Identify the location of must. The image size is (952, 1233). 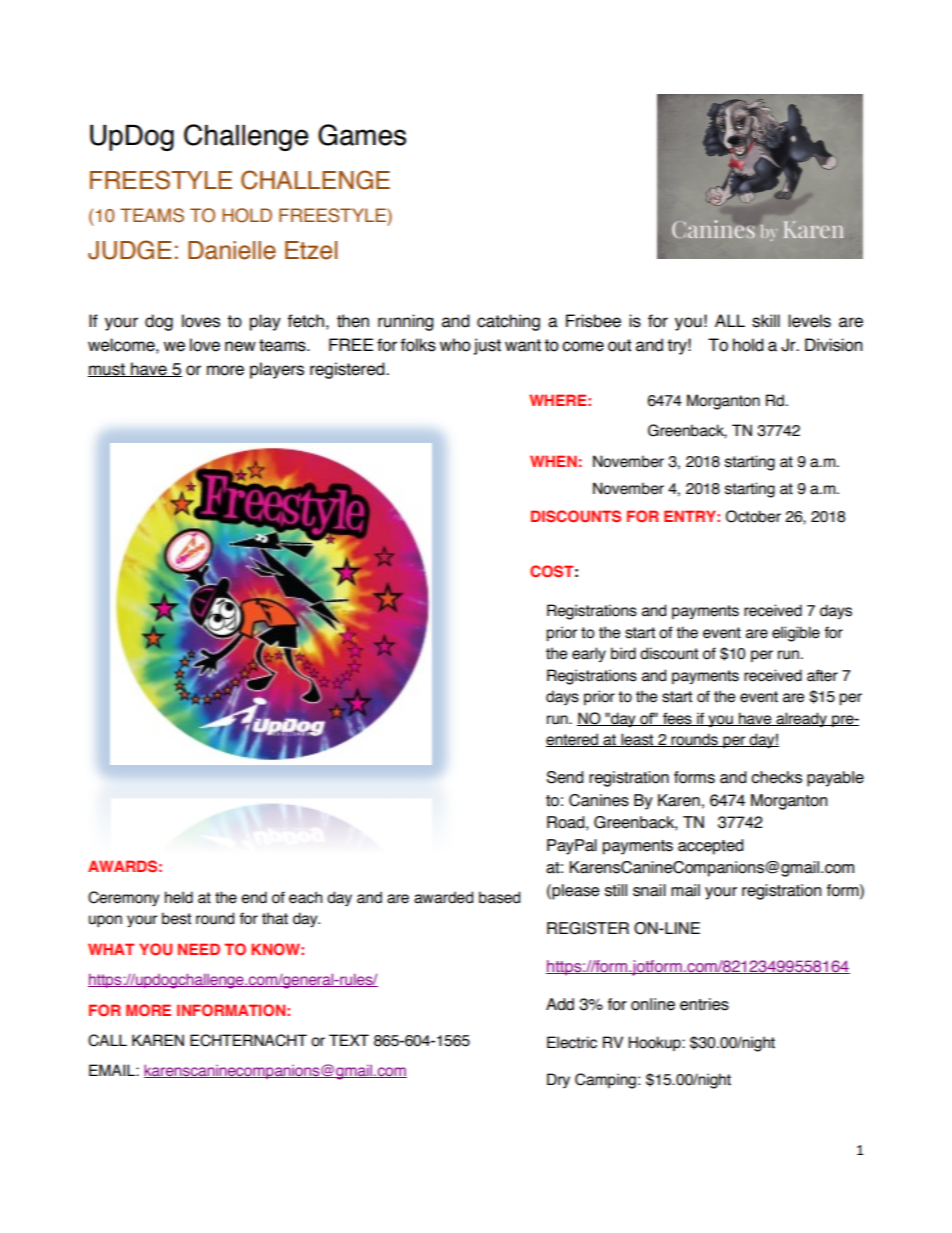
(107, 370).
